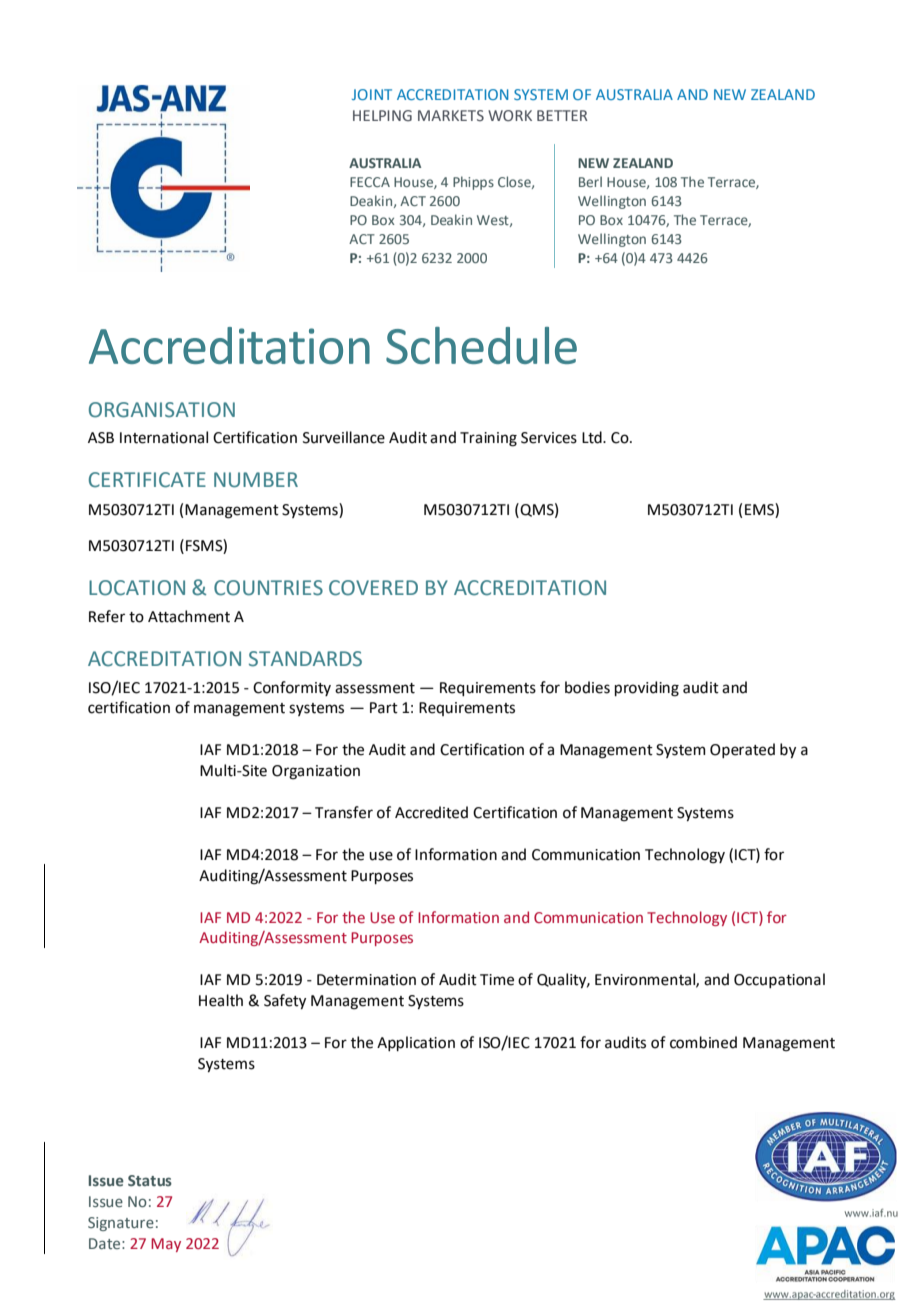  I want to click on JOINT, so click(372, 94).
